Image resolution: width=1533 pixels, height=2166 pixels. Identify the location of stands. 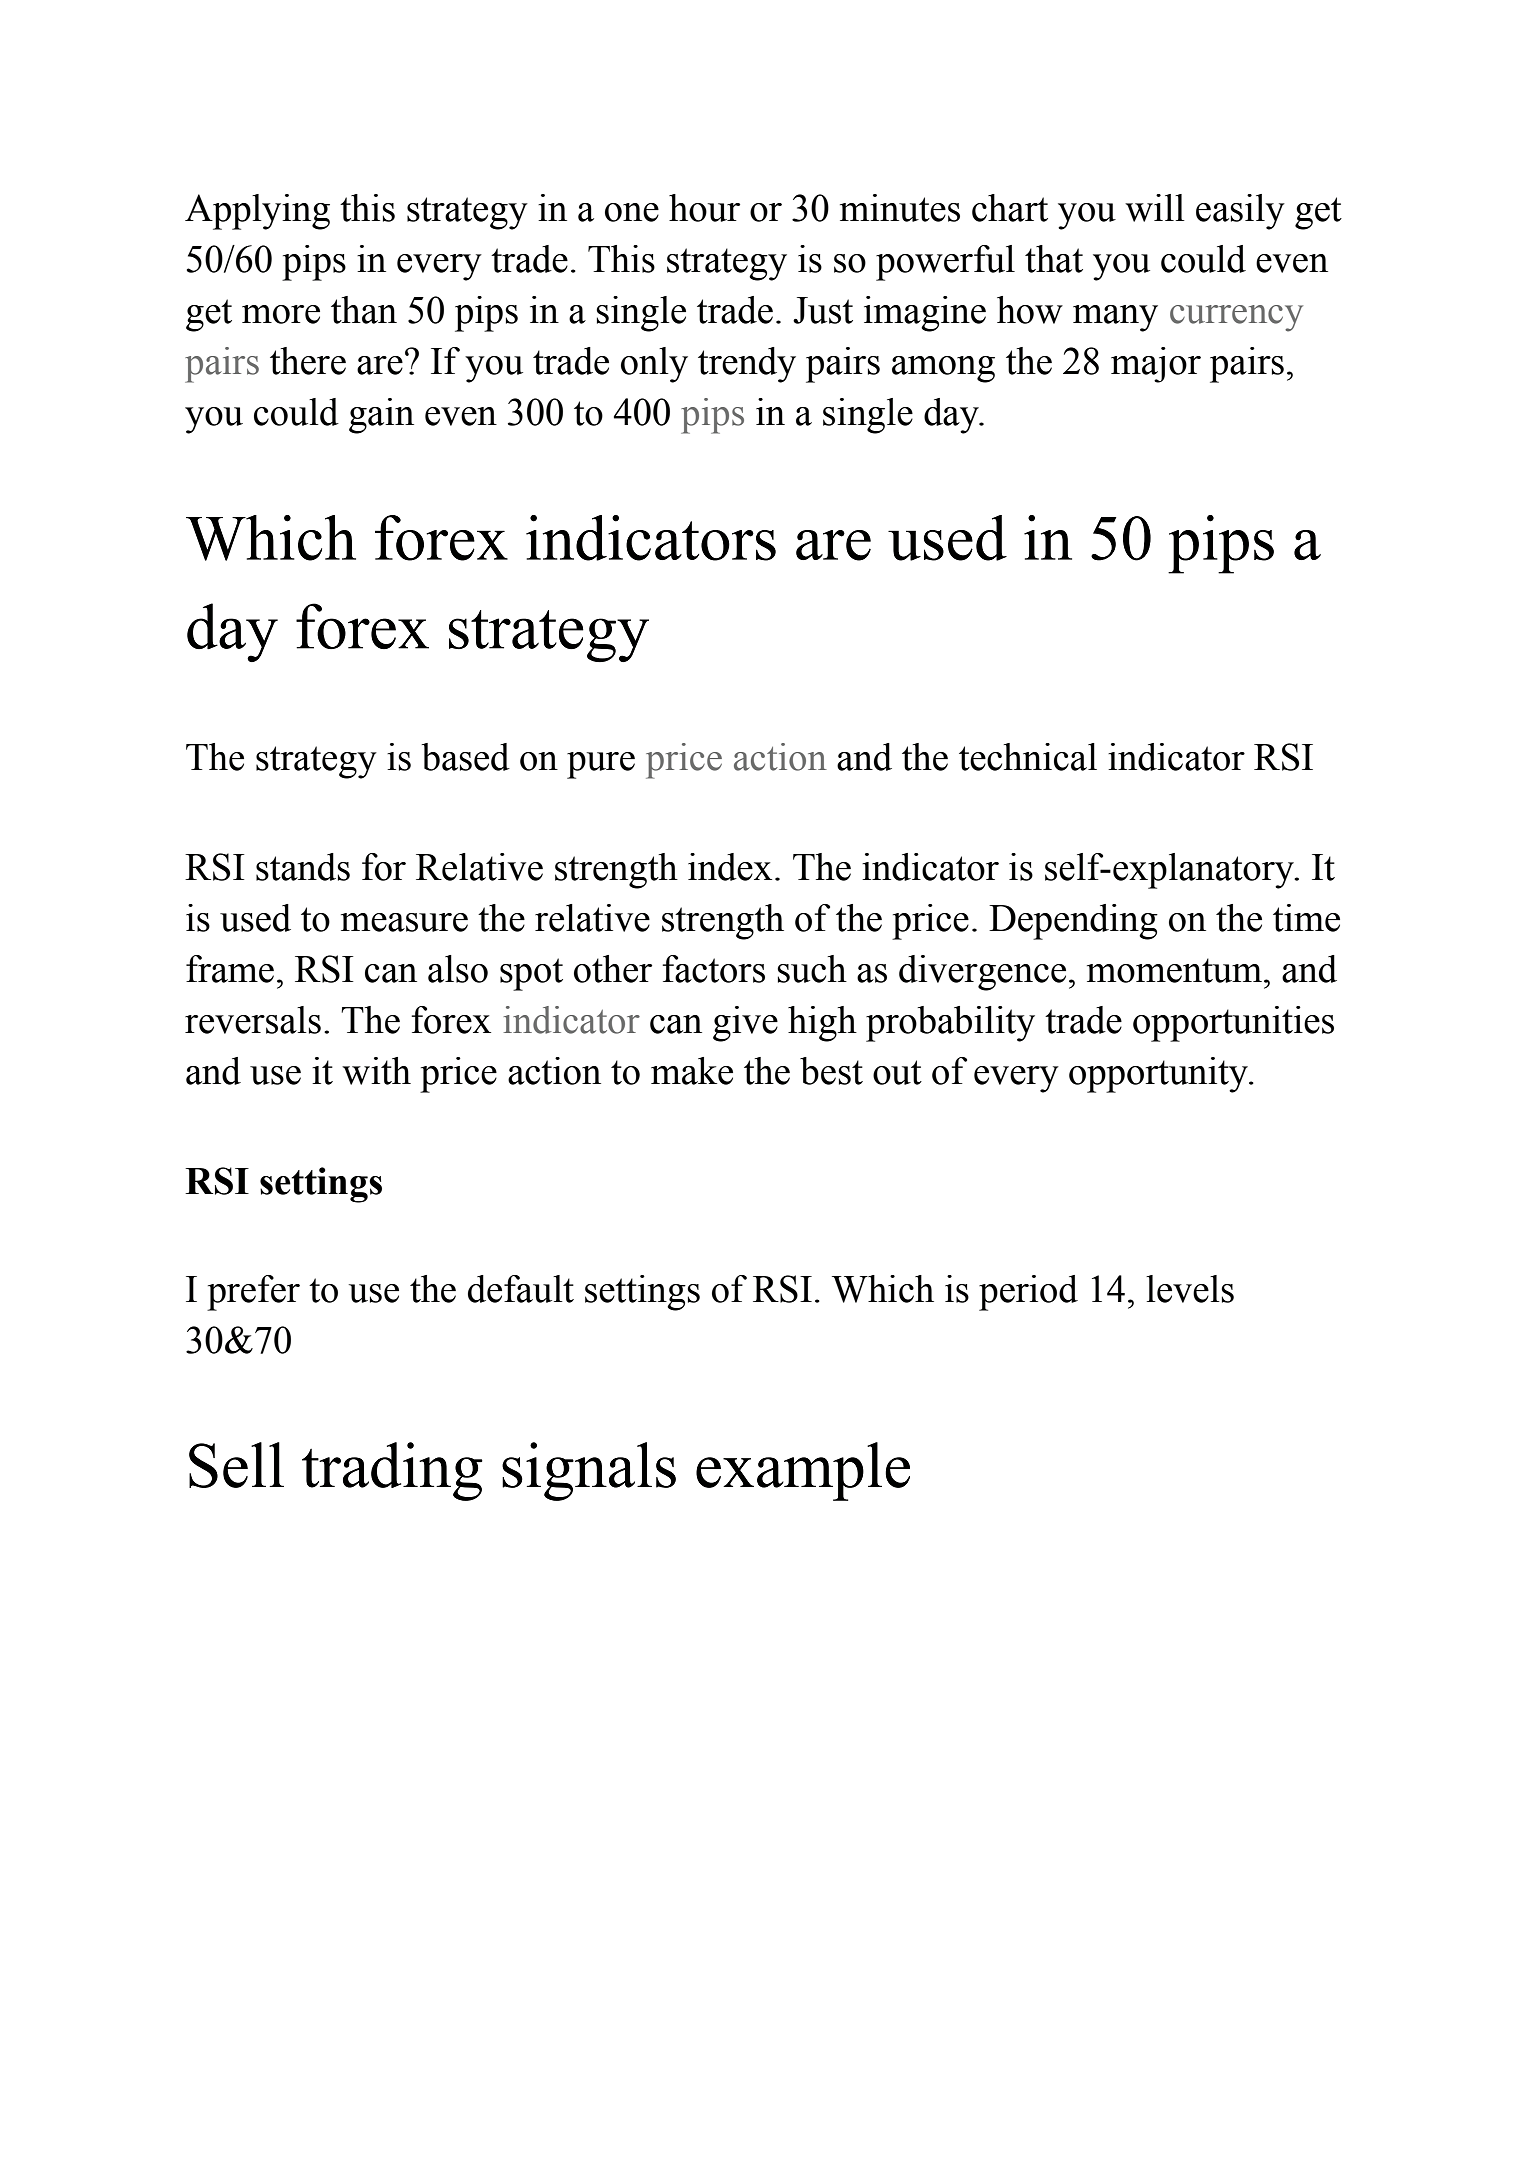
(303, 867).
